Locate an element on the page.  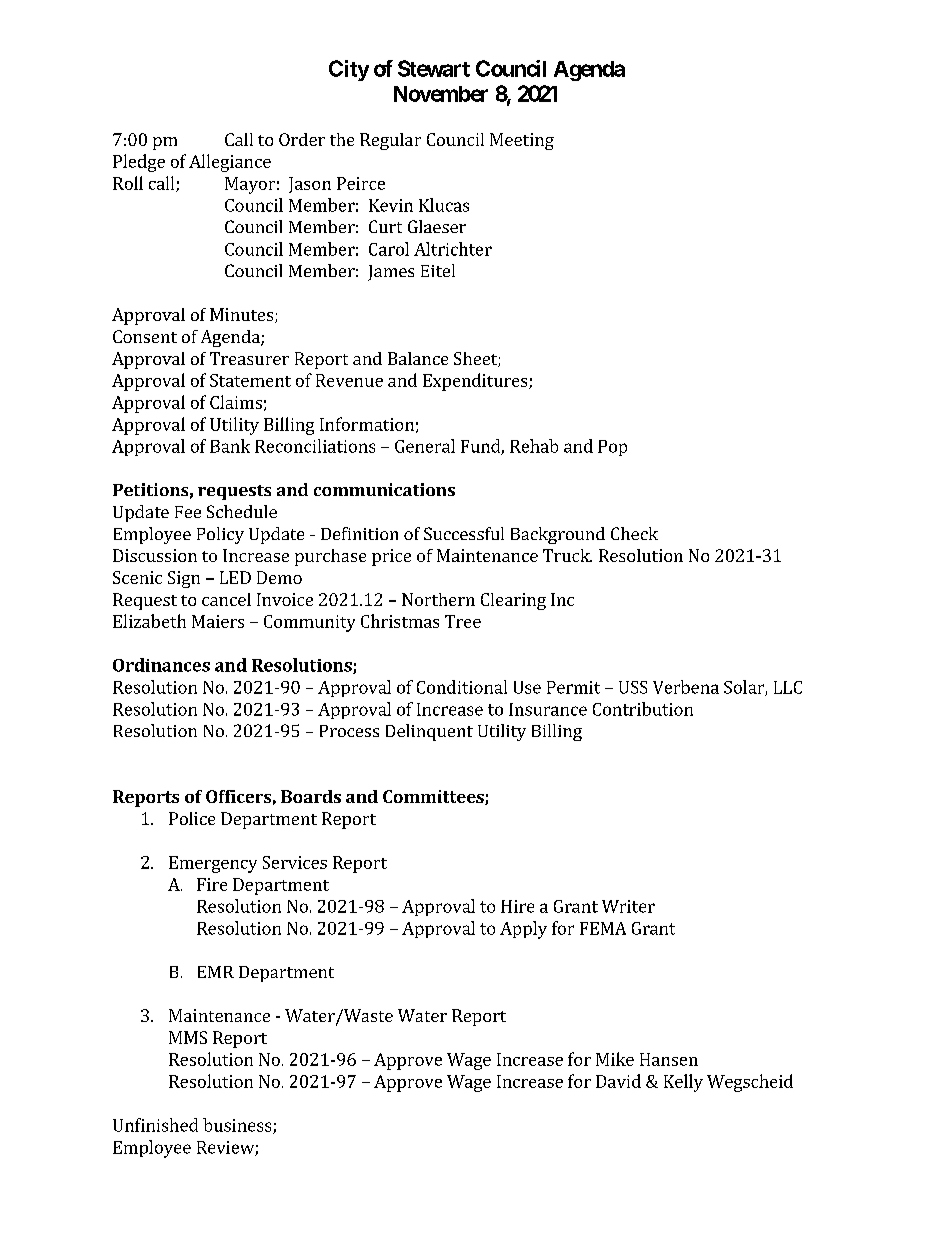
Meeting is located at coordinates (522, 141).
